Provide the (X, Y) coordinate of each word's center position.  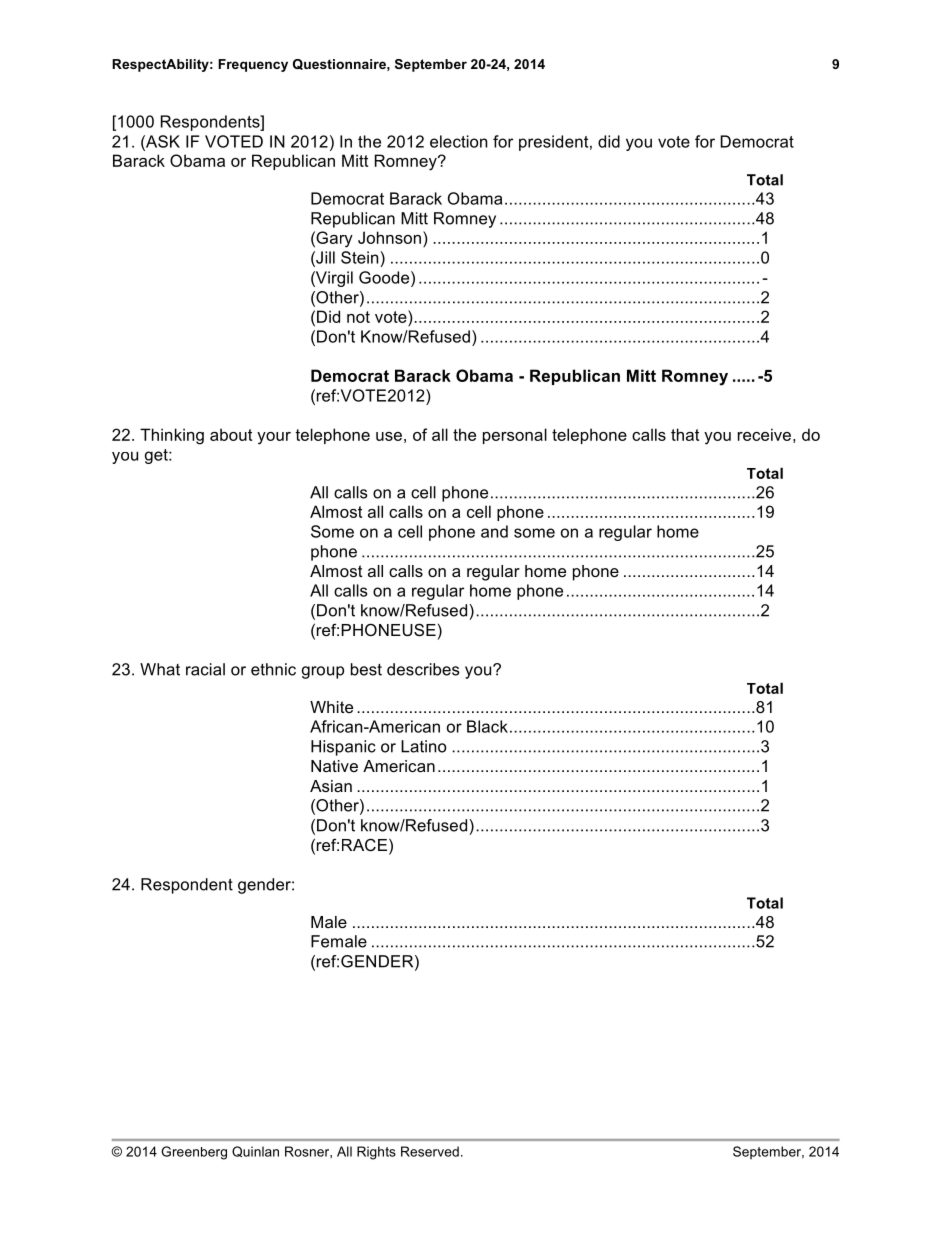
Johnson (391, 237)
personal (515, 436)
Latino (424, 746)
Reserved (430, 1151)
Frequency (253, 65)
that (685, 434)
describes (423, 669)
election (458, 141)
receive (764, 434)
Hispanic (343, 748)
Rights (376, 1153)
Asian (331, 786)
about (231, 434)
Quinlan (255, 1151)
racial (205, 669)
